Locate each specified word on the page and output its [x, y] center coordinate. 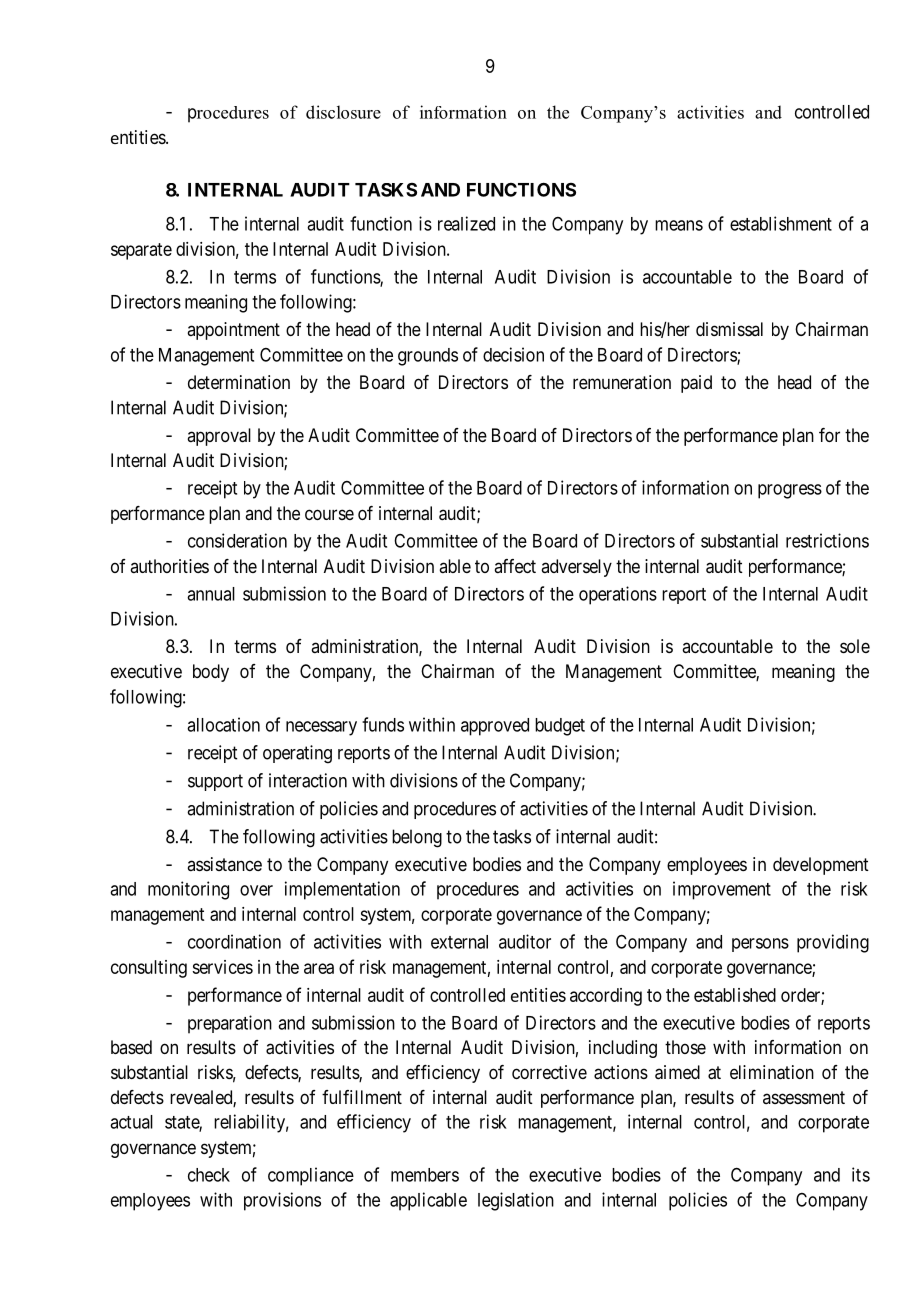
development [821, 866]
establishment [781, 223]
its [861, 1174]
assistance [224, 864]
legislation [516, 1201]
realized [466, 223]
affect [515, 566]
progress [790, 491]
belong [417, 838]
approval [219, 437]
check [209, 1175]
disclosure [343, 112]
